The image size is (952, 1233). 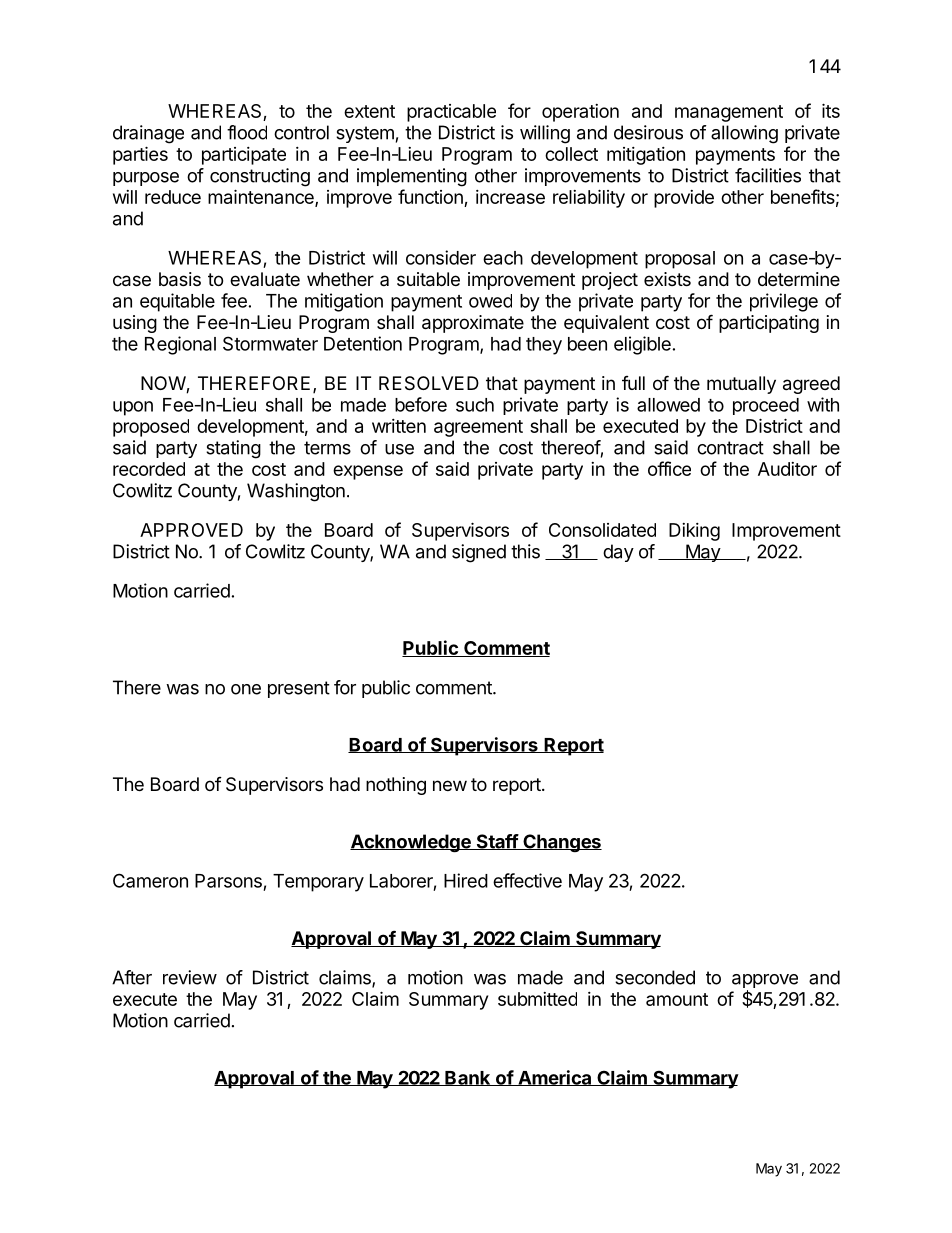 What do you see at coordinates (451, 113) in the screenshot?
I see `practicable` at bounding box center [451, 113].
